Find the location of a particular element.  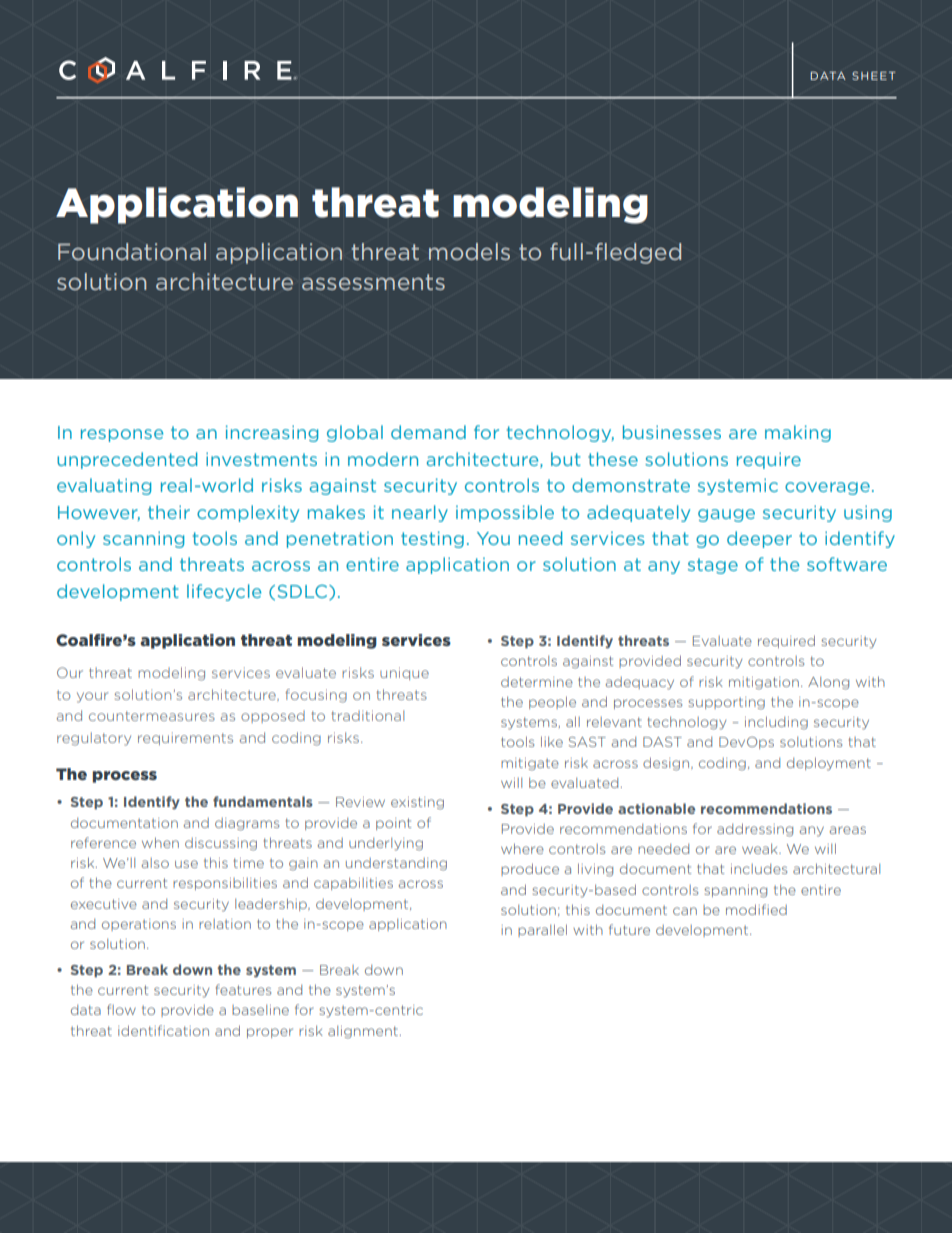

deeper is located at coordinates (759, 539).
